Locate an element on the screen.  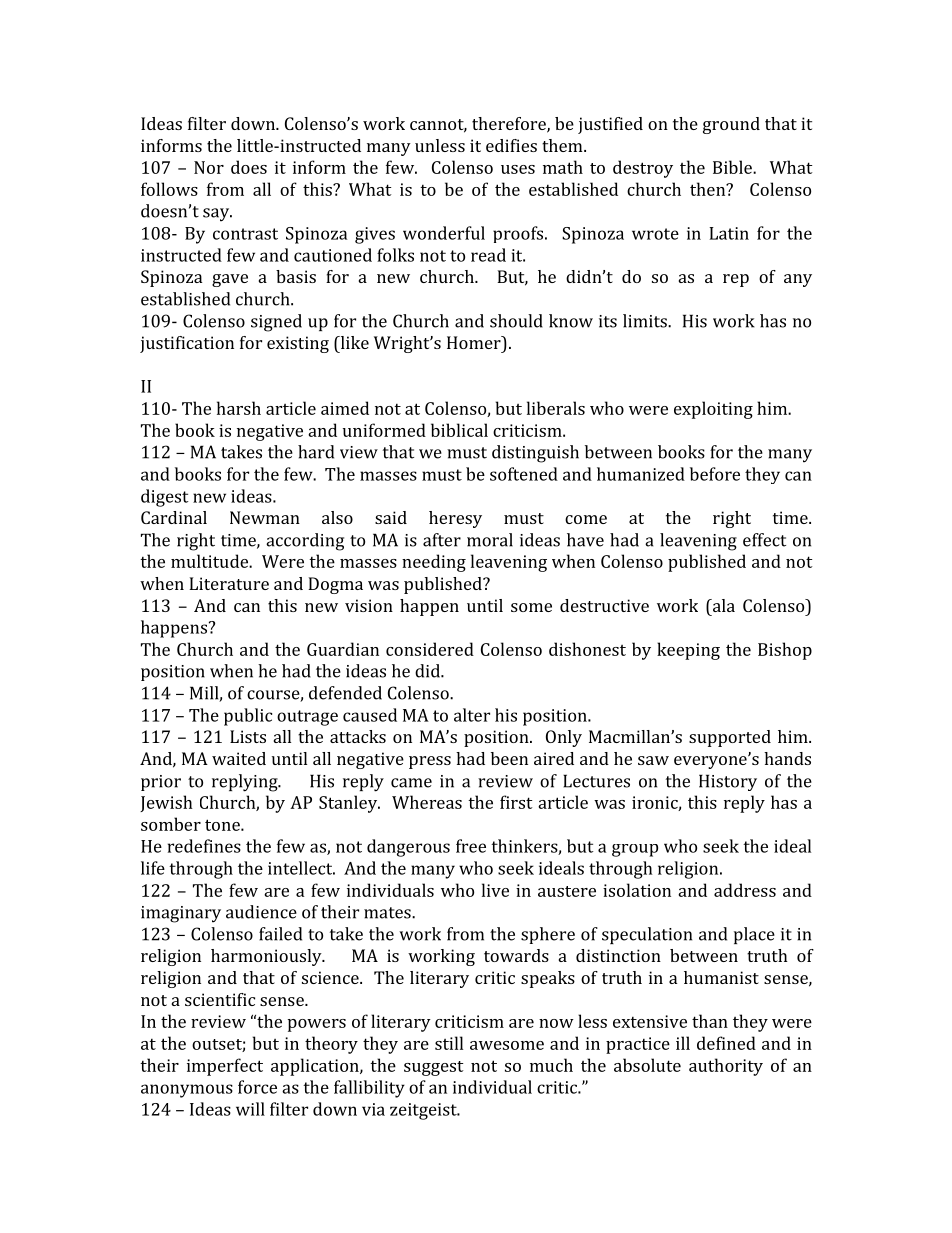
suggest is located at coordinates (434, 1068).
